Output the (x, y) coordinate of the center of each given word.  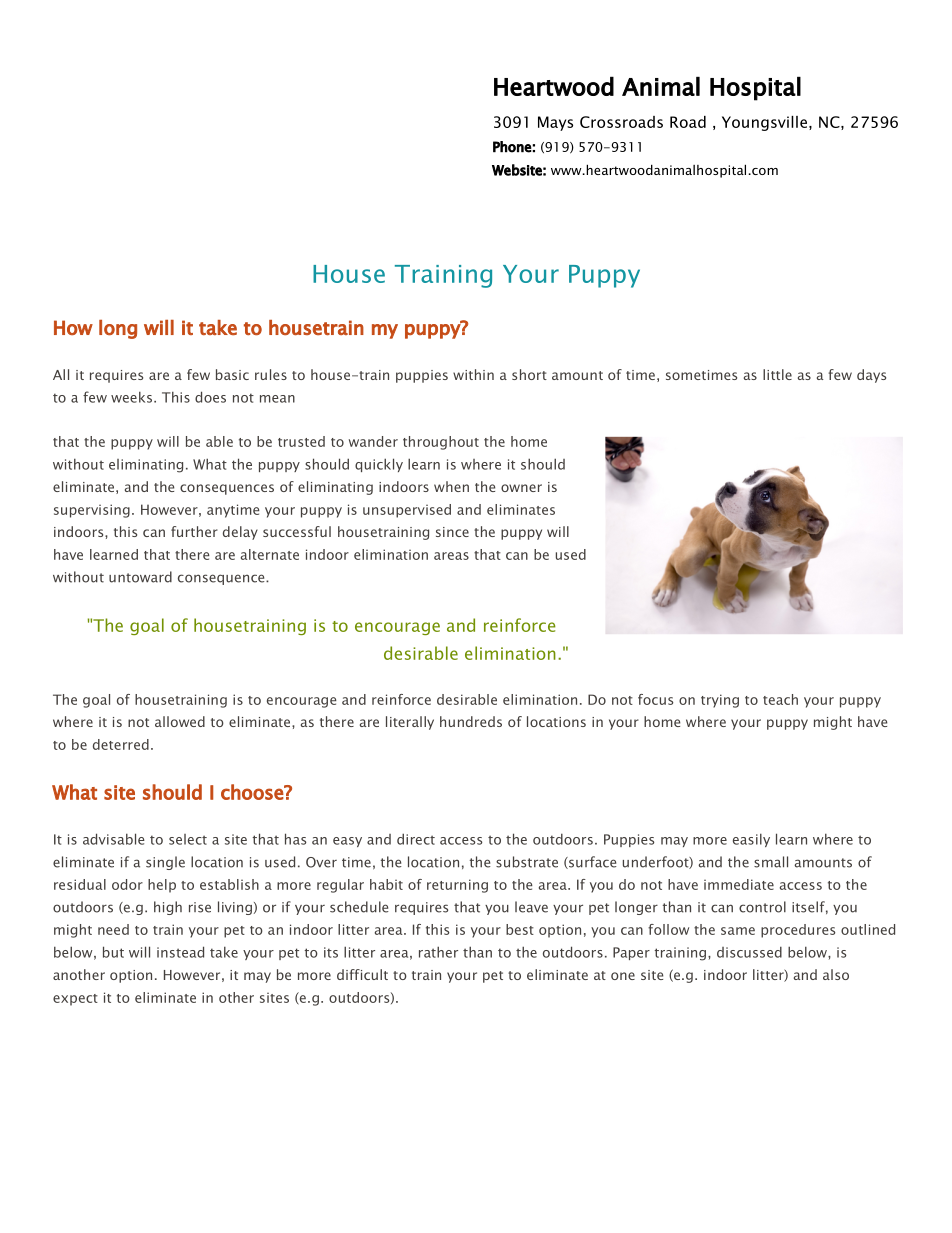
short (529, 374)
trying (720, 701)
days (871, 376)
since (452, 532)
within (473, 374)
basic (232, 374)
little (777, 374)
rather (438, 952)
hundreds (471, 721)
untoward (140, 577)
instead (180, 952)
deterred (121, 744)
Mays (555, 123)
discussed (749, 952)
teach (780, 699)
